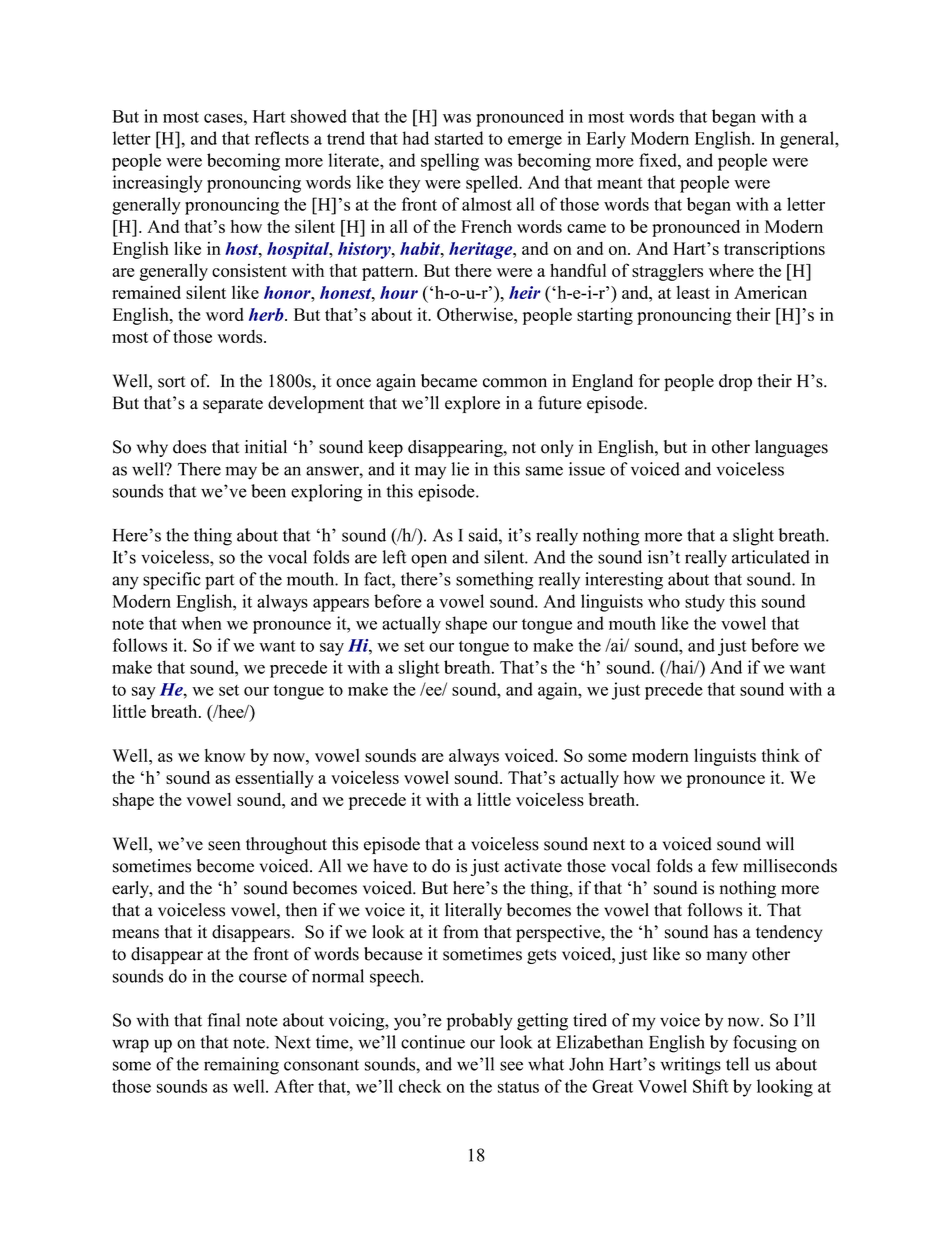 The height and width of the screenshot is (1233, 952). What do you see at coordinates (282, 138) in the screenshot?
I see `reflects` at bounding box center [282, 138].
